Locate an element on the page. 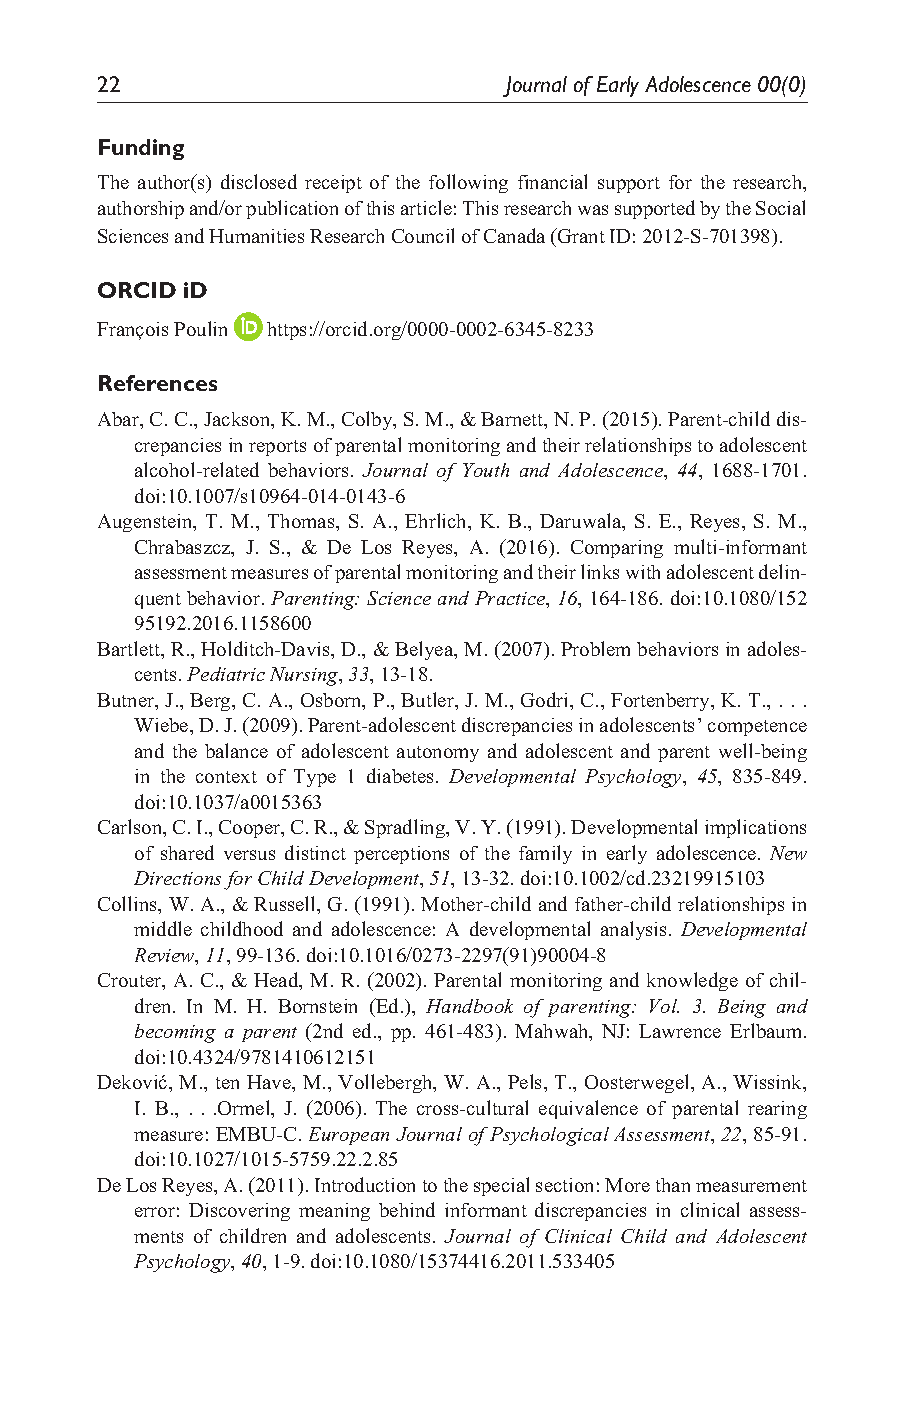  Social is located at coordinates (780, 207).
